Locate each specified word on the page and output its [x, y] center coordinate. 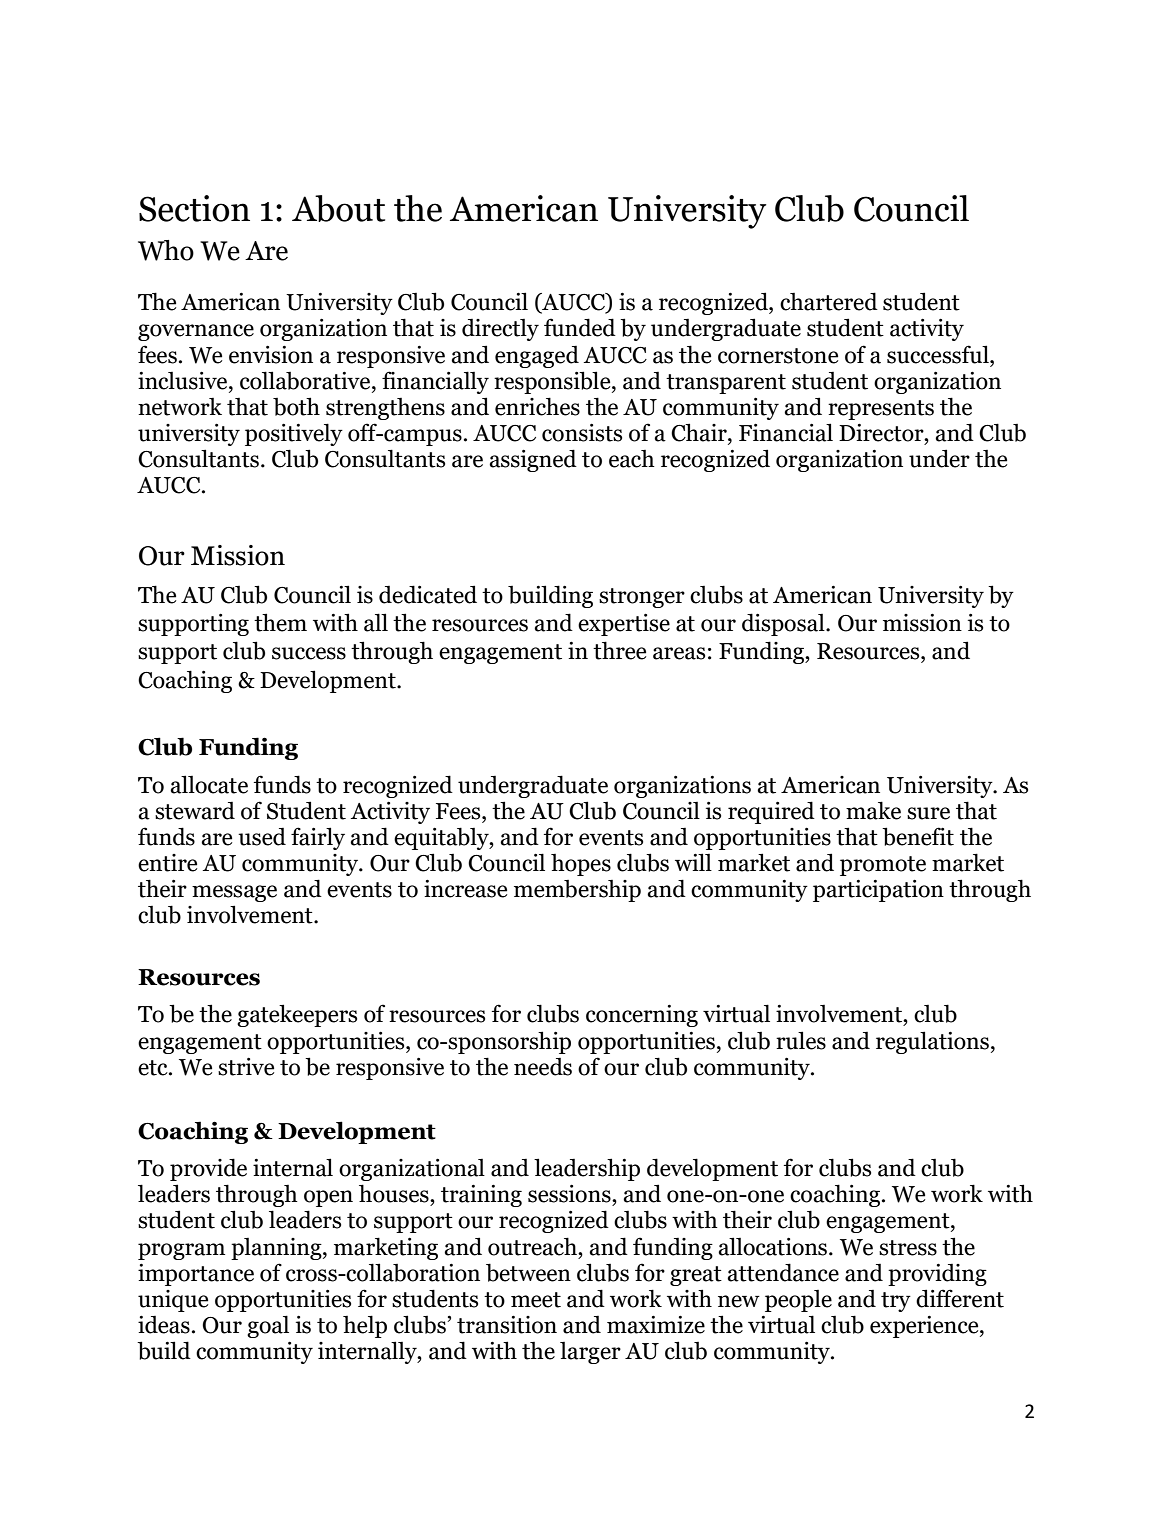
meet [536, 1300]
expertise [624, 625]
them [280, 622]
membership [577, 891]
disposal [784, 624]
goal [268, 1326]
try [896, 1302]
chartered [829, 301]
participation [878, 891]
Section [194, 208]
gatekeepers [297, 1015]
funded [580, 327]
